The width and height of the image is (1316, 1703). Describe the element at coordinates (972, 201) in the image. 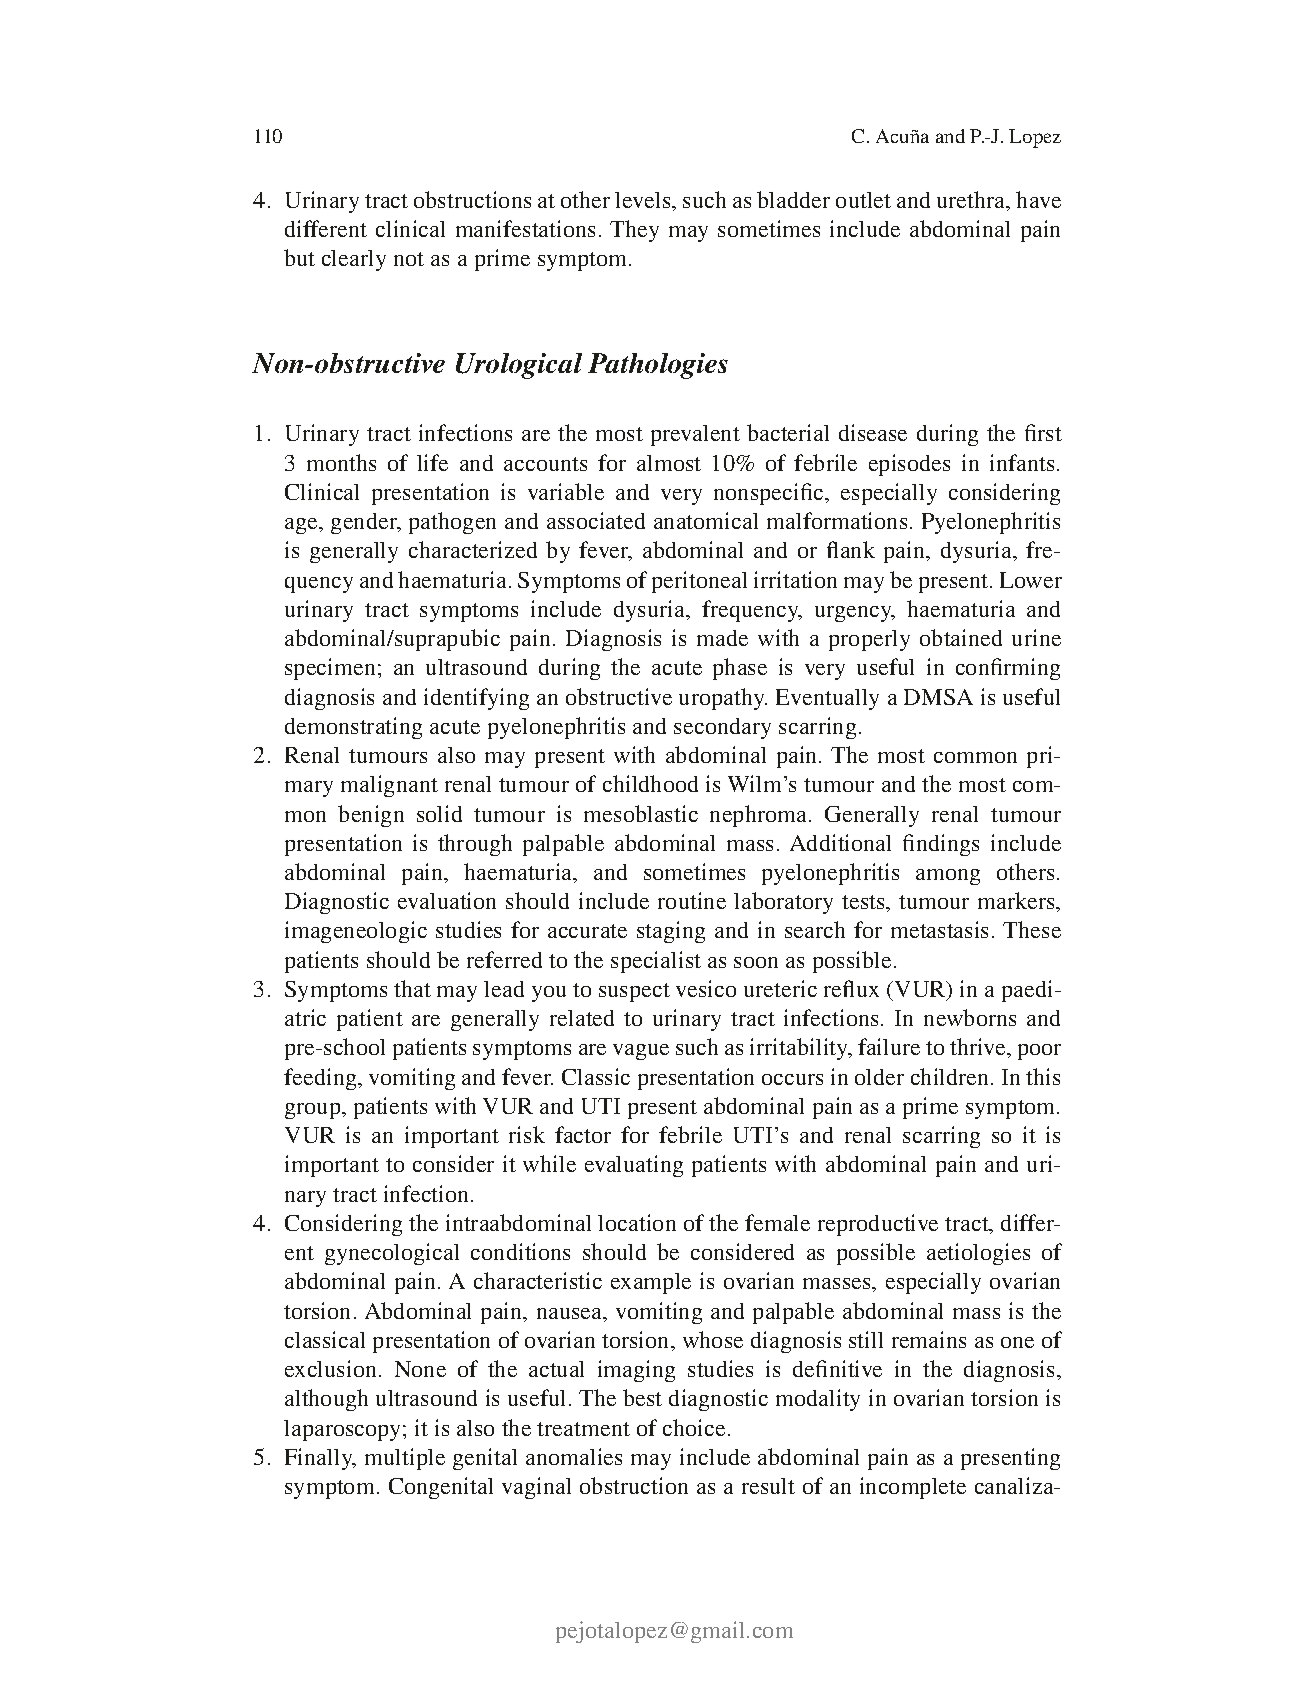

I see `urethra` at that location.
